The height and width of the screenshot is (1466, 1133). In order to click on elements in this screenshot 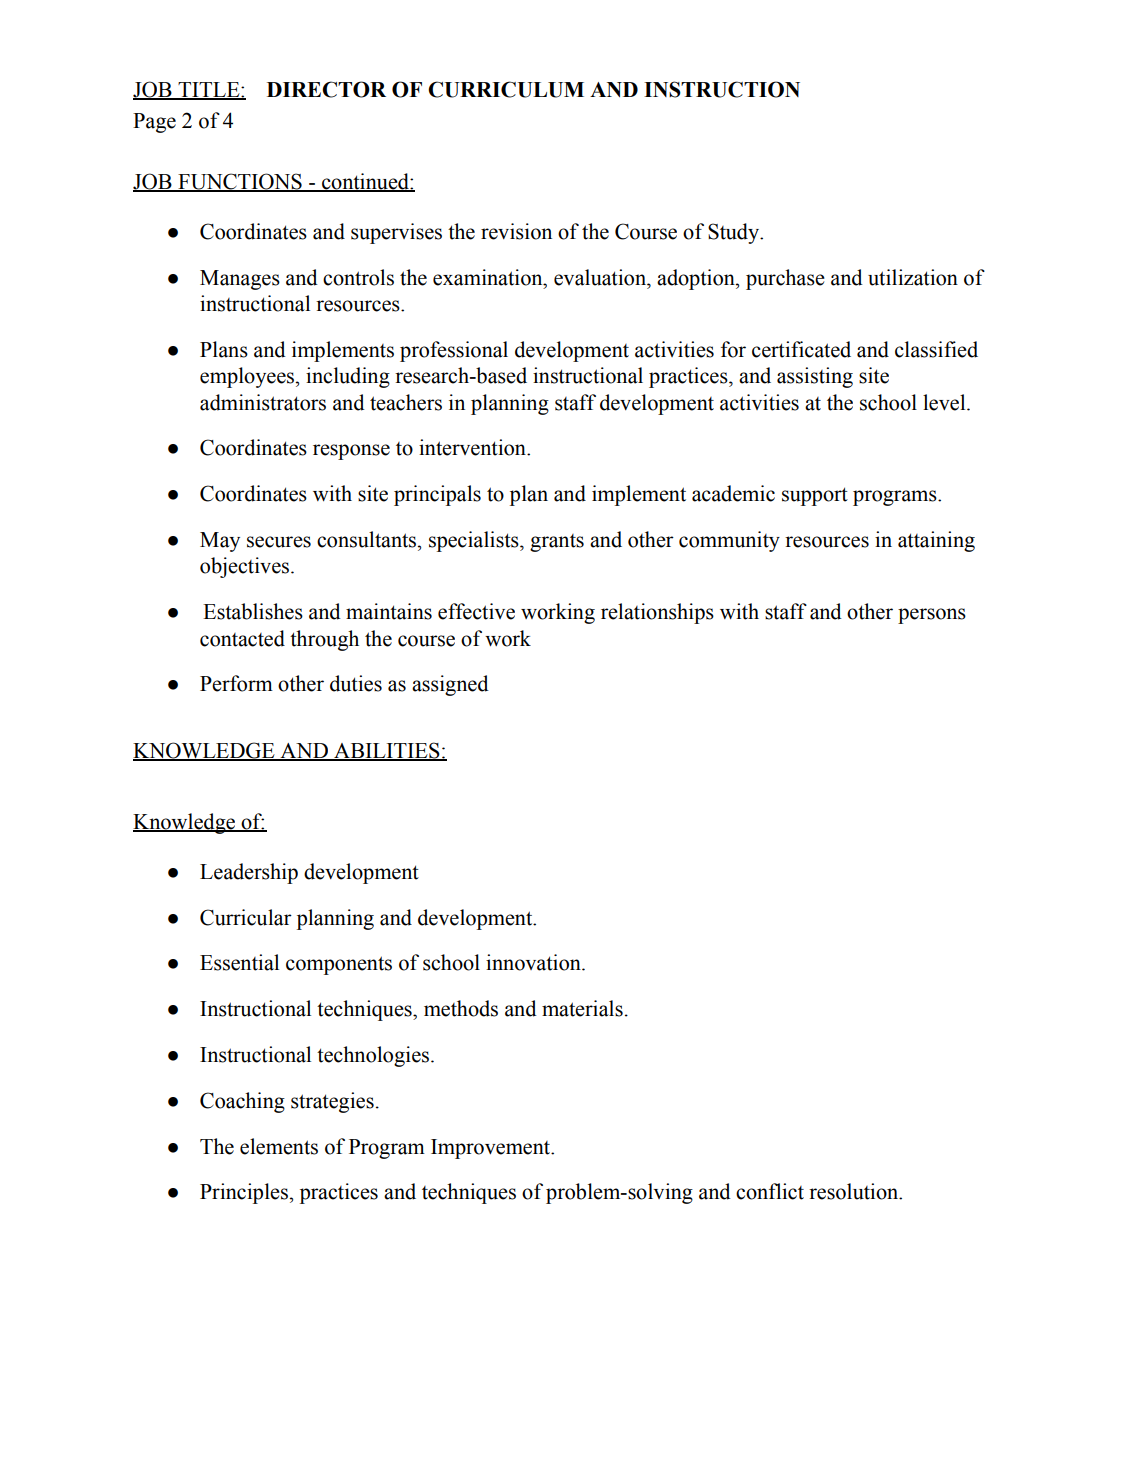, I will do `click(279, 1146)`.
